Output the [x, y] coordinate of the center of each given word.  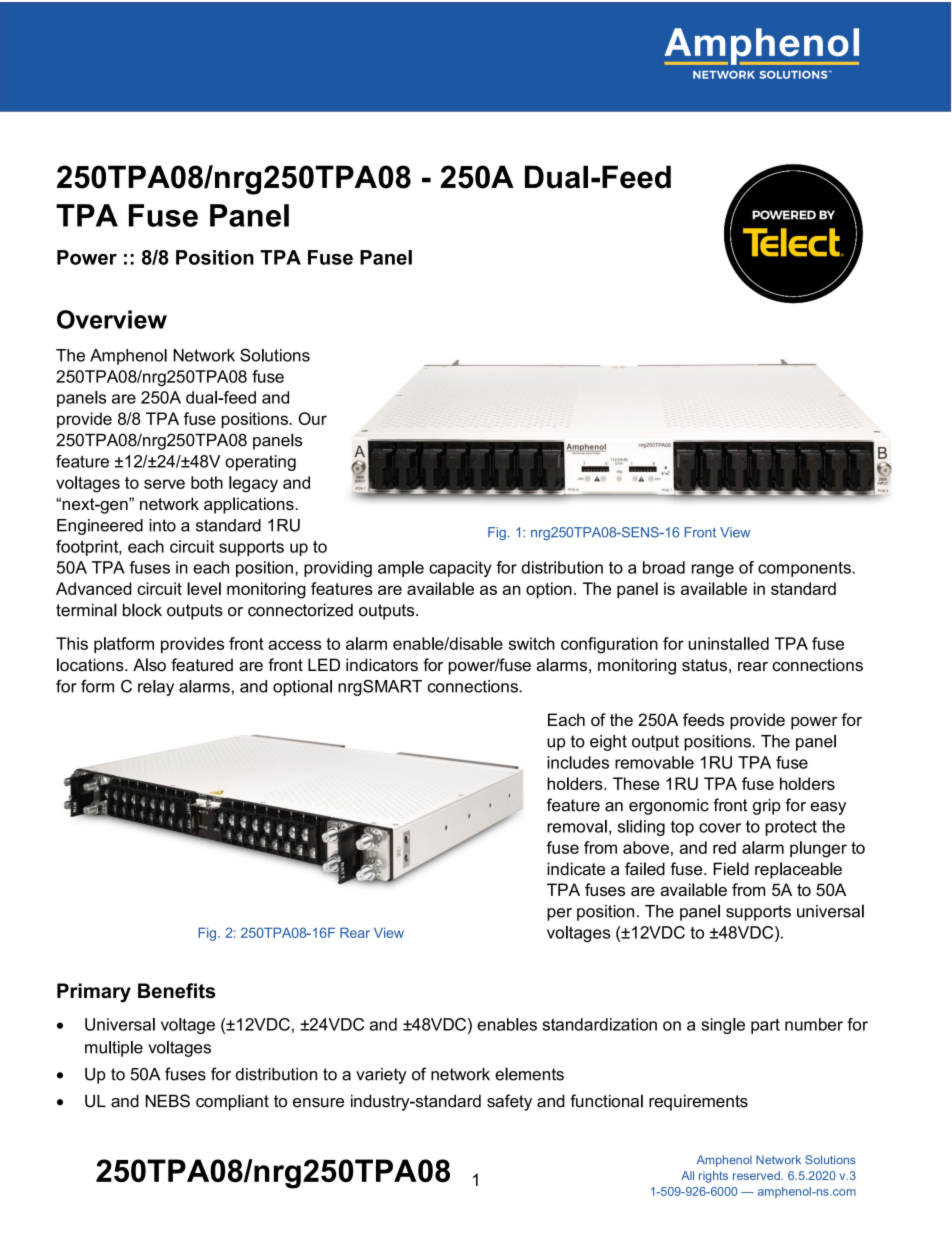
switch [532, 643]
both [207, 482]
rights [713, 1177]
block [142, 610]
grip [767, 807]
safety [509, 1102]
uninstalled [729, 643]
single [723, 1026]
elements [529, 1074]
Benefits [177, 991]
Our [312, 418]
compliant [232, 1102]
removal [577, 826]
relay [156, 688]
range [713, 570]
